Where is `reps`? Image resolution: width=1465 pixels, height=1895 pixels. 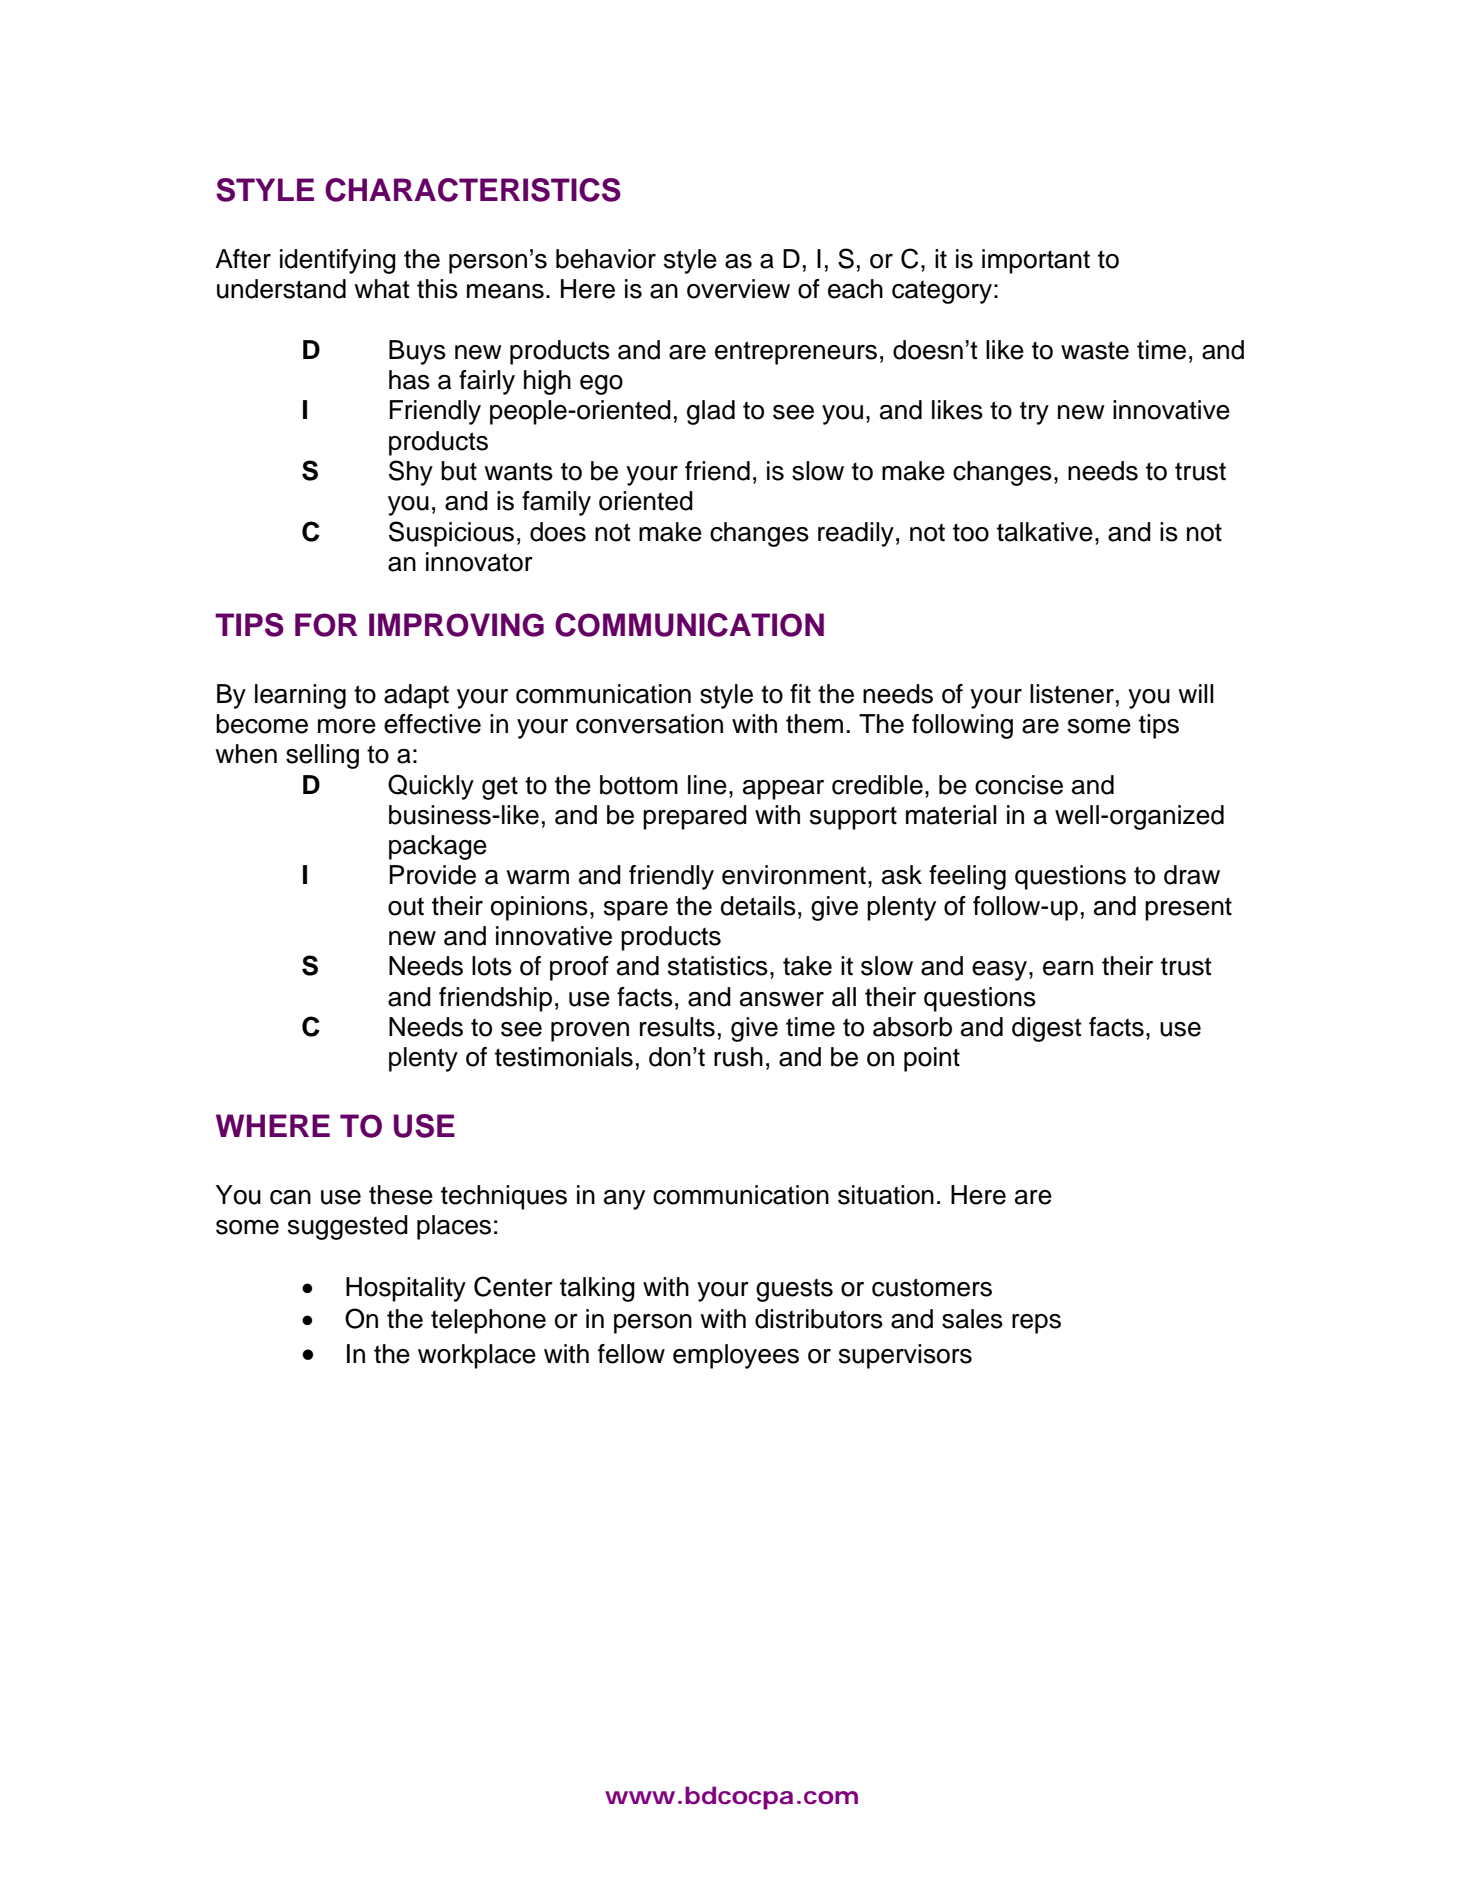 reps is located at coordinates (1036, 1324).
